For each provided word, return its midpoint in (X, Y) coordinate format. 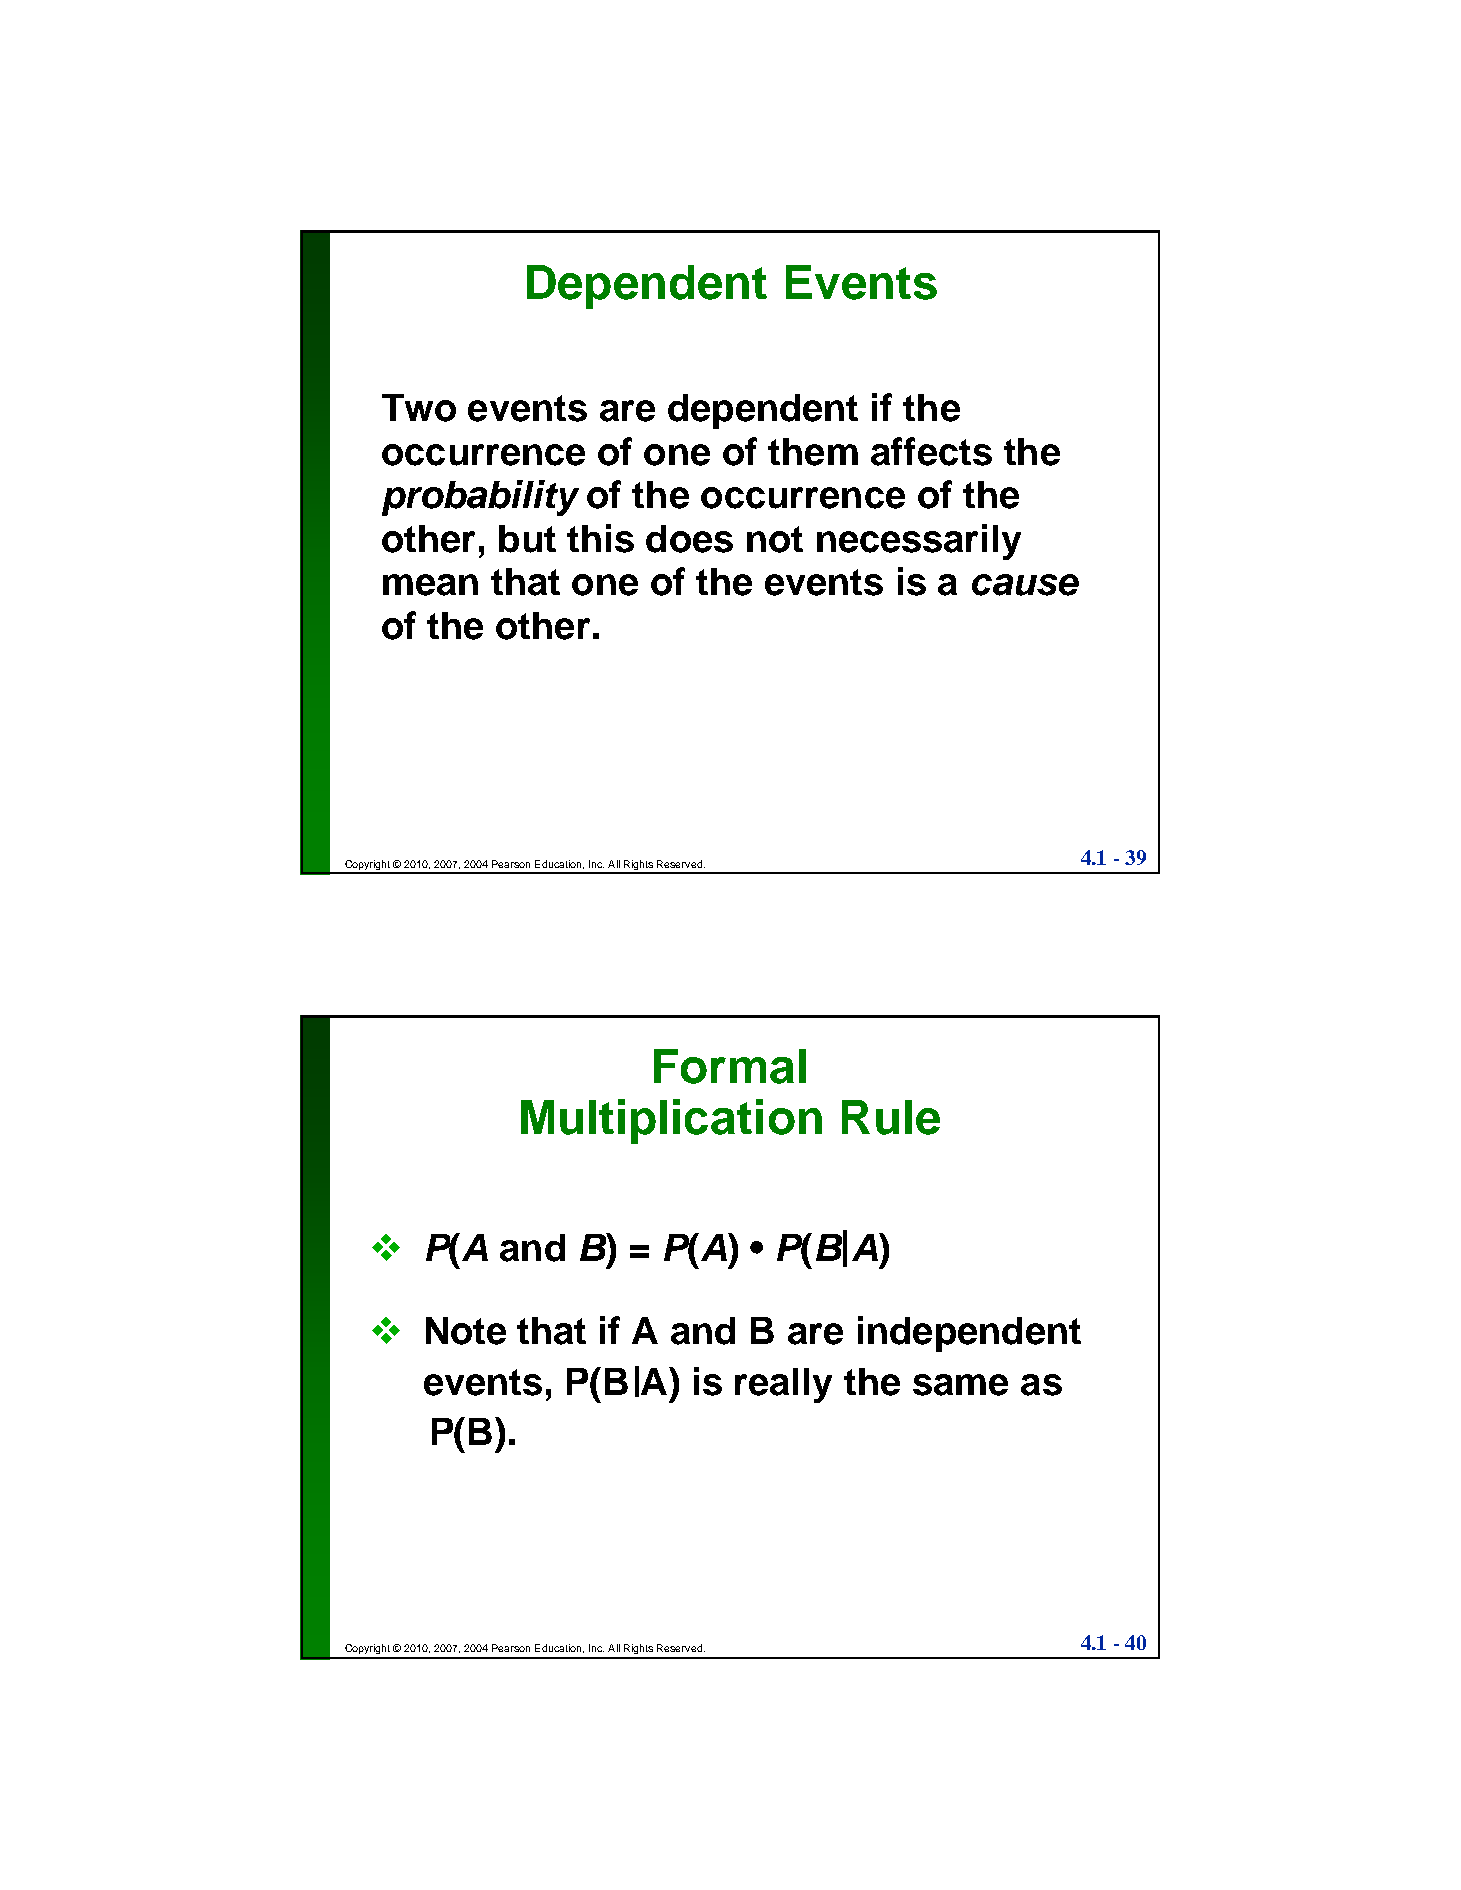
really (783, 1385)
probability (480, 498)
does (689, 539)
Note (466, 1331)
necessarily (919, 542)
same (960, 1385)
